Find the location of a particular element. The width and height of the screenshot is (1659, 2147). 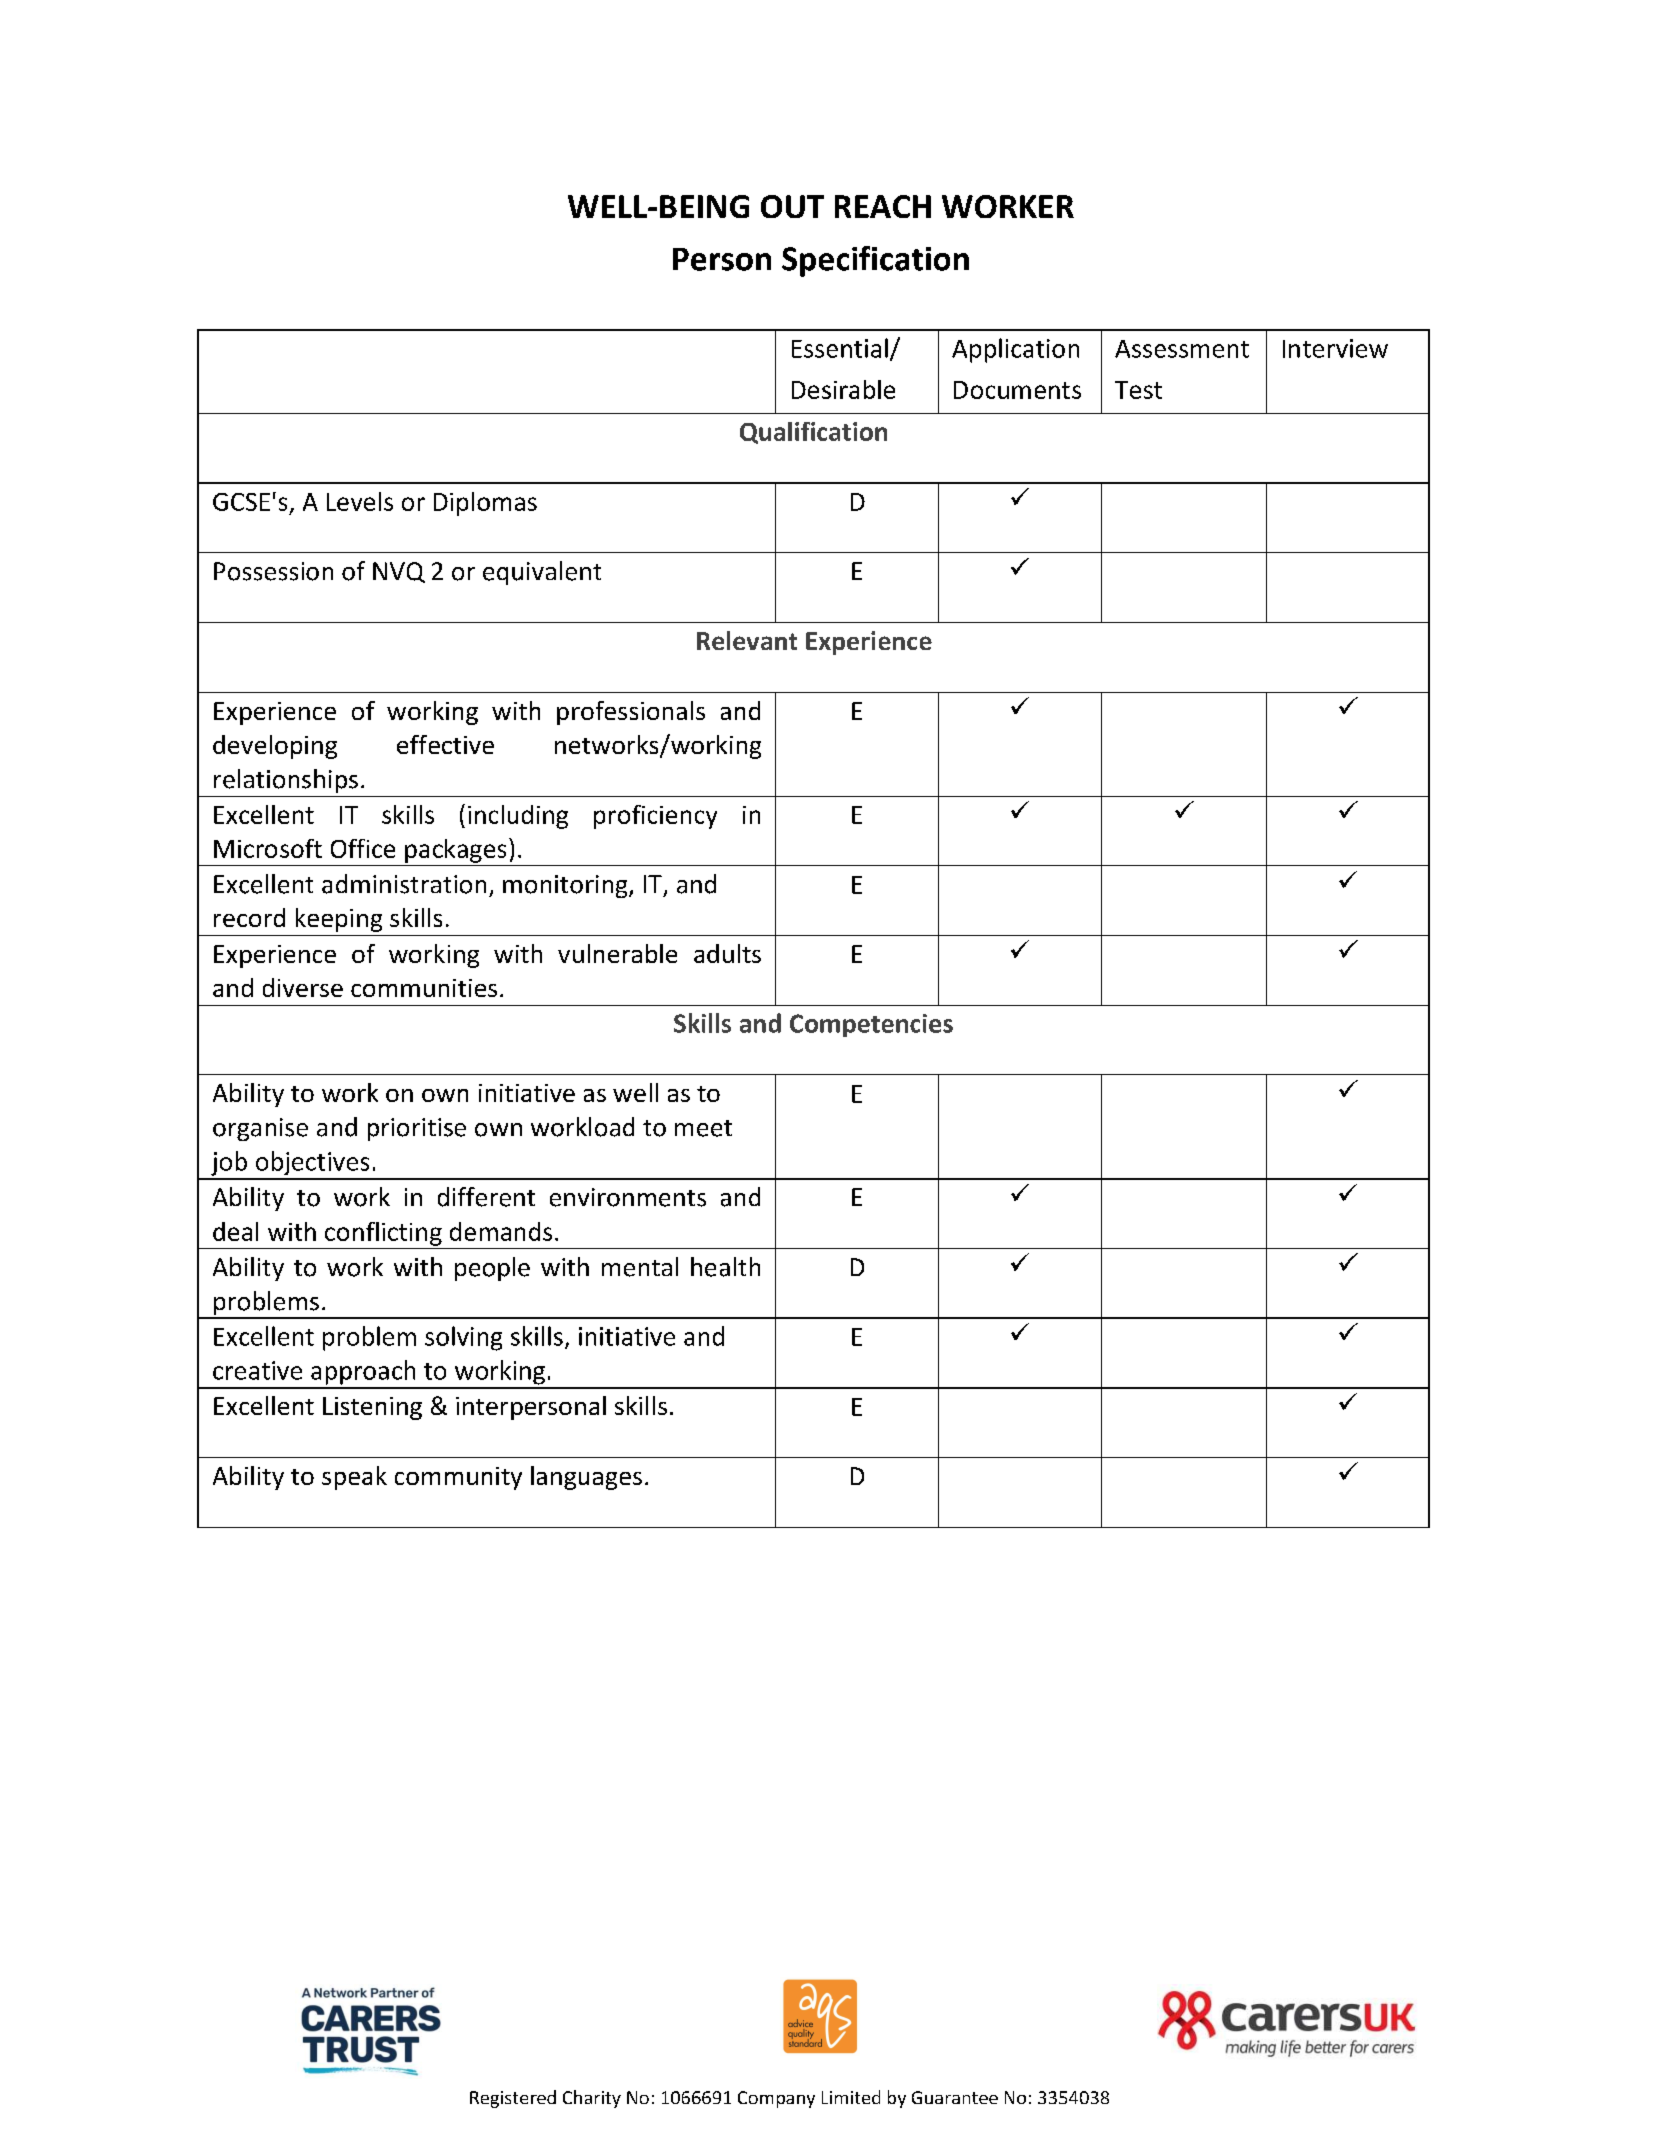

Competencies is located at coordinates (871, 1025).
